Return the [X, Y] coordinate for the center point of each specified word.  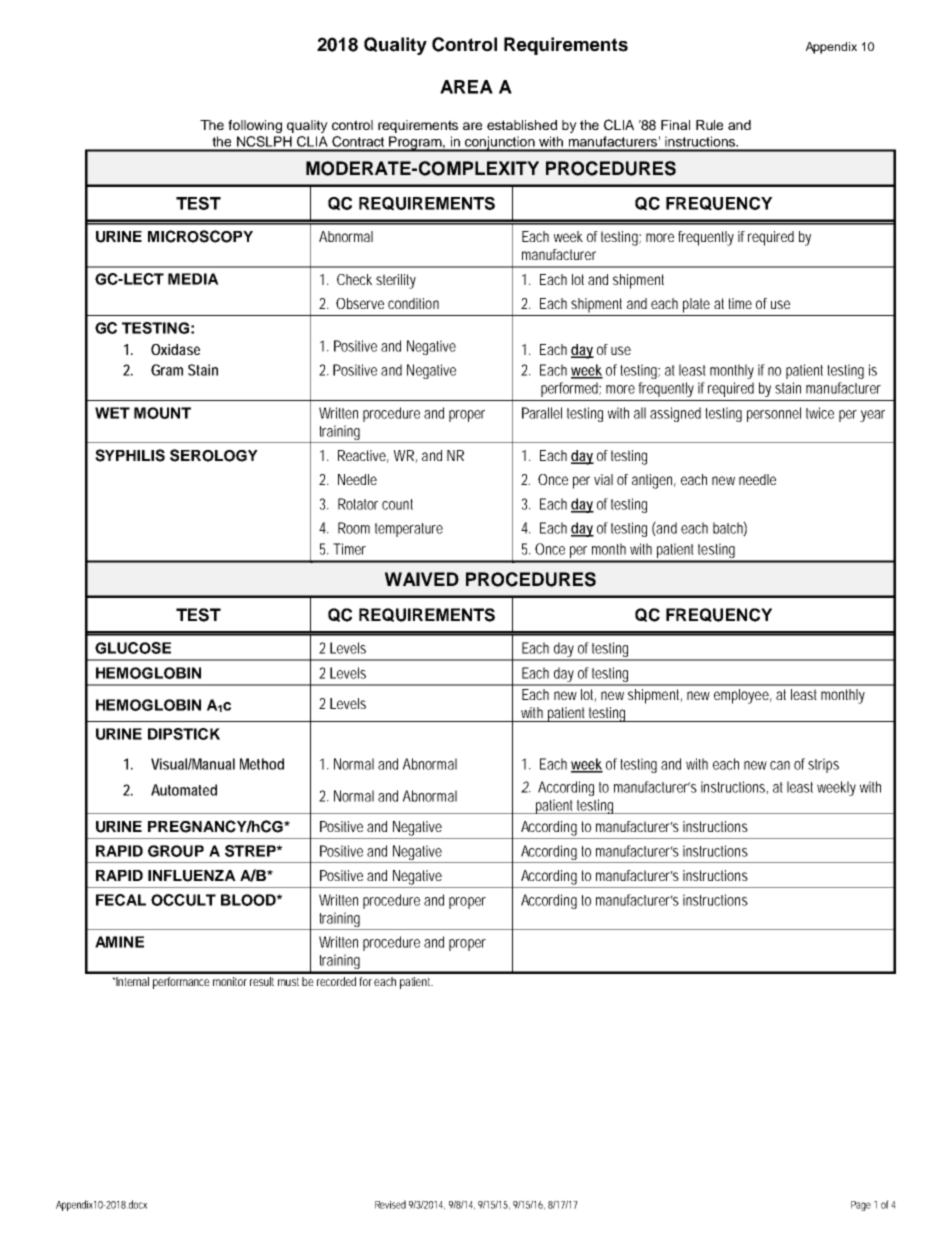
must [288, 981]
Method [262, 764]
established [522, 125]
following [255, 126]
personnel [774, 414]
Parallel [542, 413]
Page [861, 1206]
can [780, 765]
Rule [709, 125]
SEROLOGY [214, 455]
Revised [390, 1204]
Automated [184, 790]
